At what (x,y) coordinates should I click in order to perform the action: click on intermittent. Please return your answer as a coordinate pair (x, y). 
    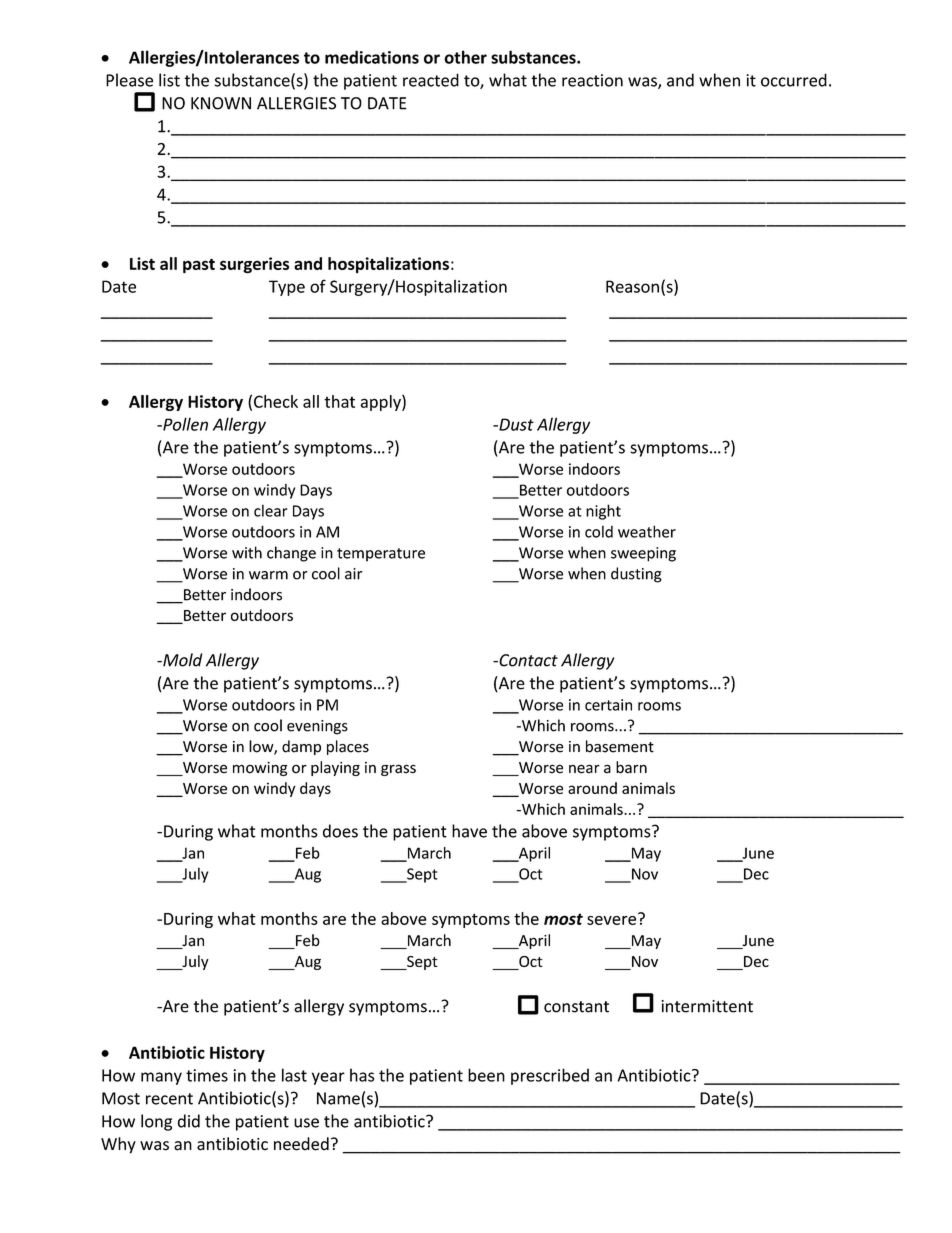
    Looking at the image, I should click on (707, 1006).
